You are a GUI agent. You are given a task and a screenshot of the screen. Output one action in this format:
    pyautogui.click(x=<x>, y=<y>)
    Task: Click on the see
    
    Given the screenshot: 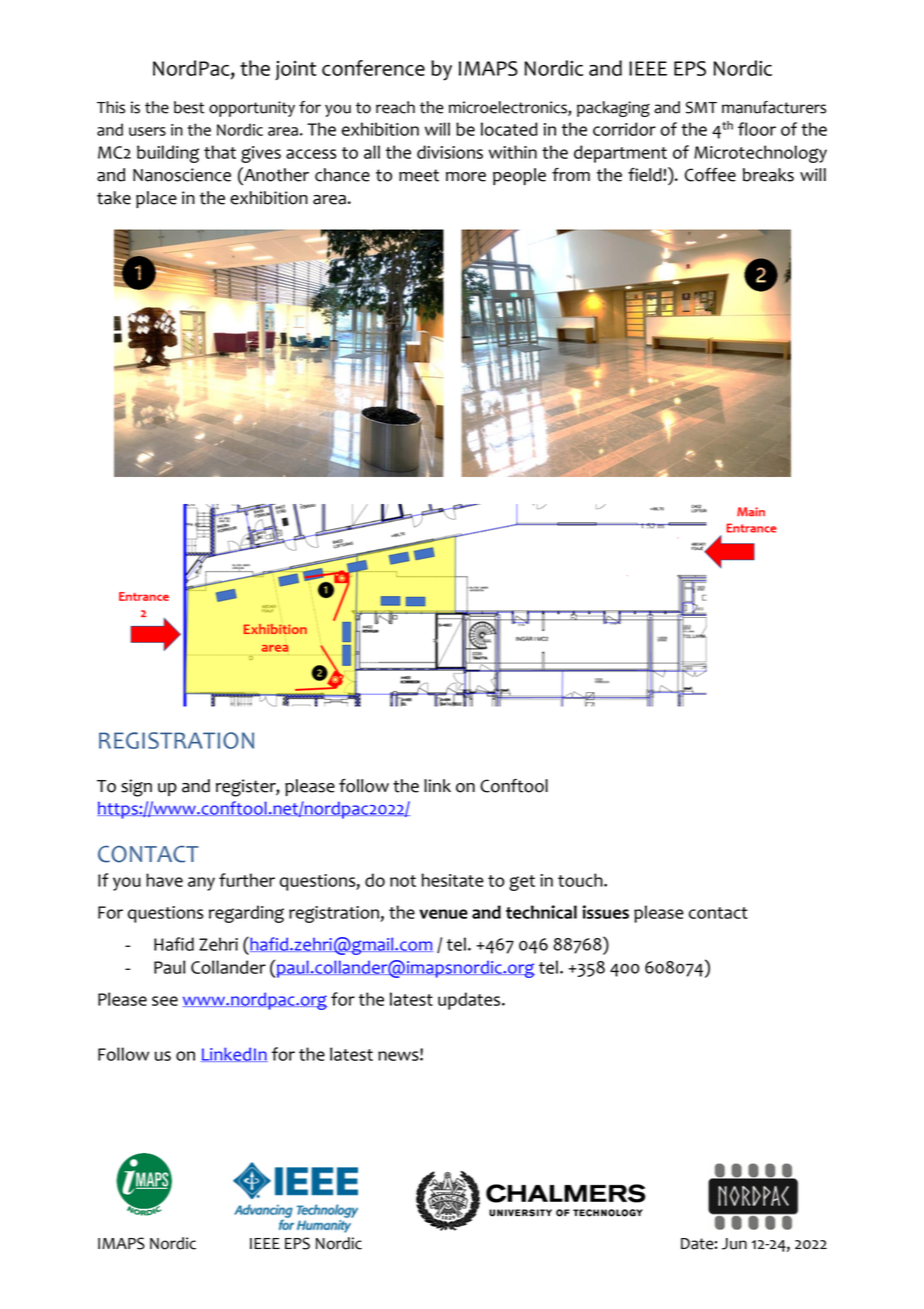 What is the action you would take?
    pyautogui.click(x=165, y=1001)
